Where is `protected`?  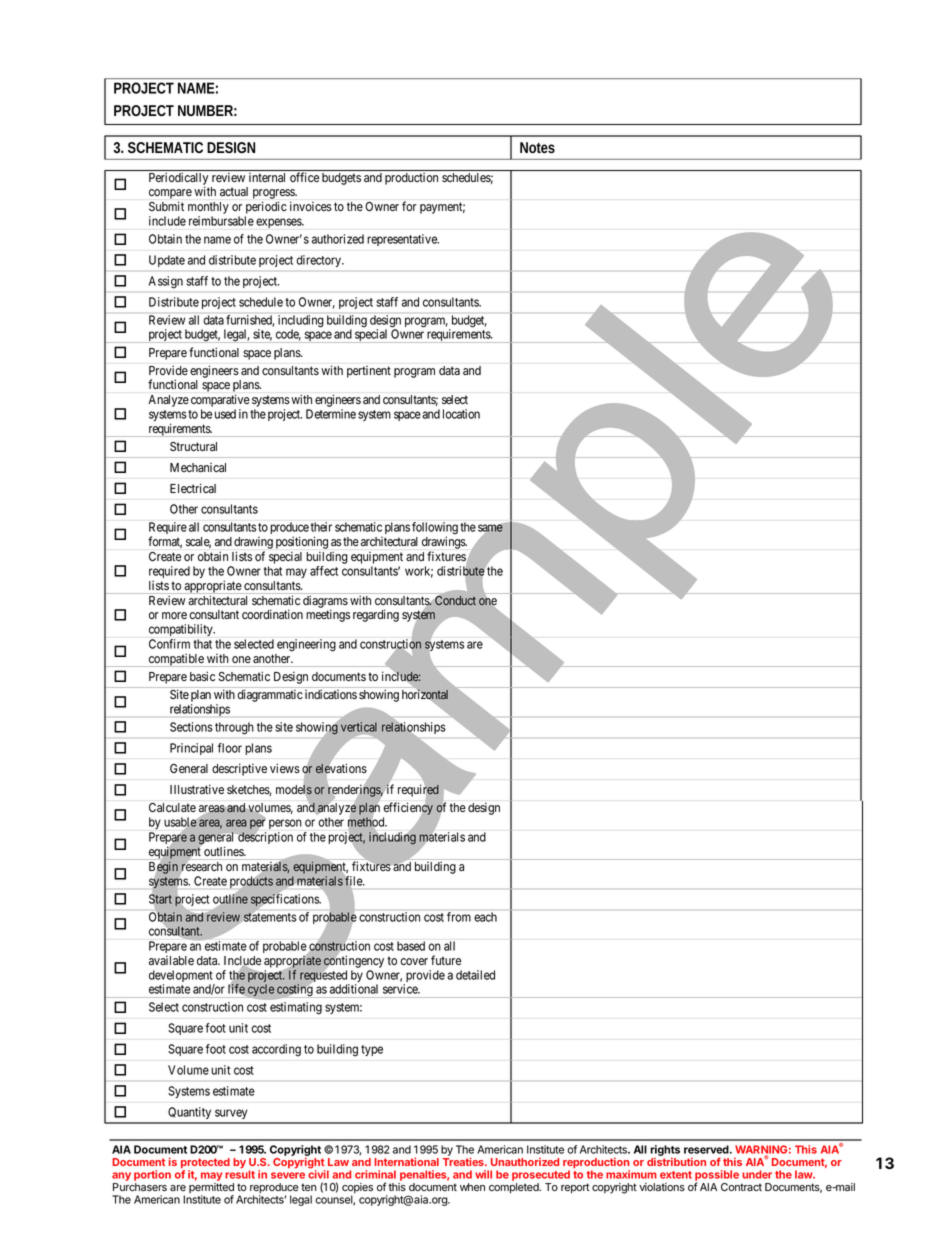
protected is located at coordinates (205, 1164).
